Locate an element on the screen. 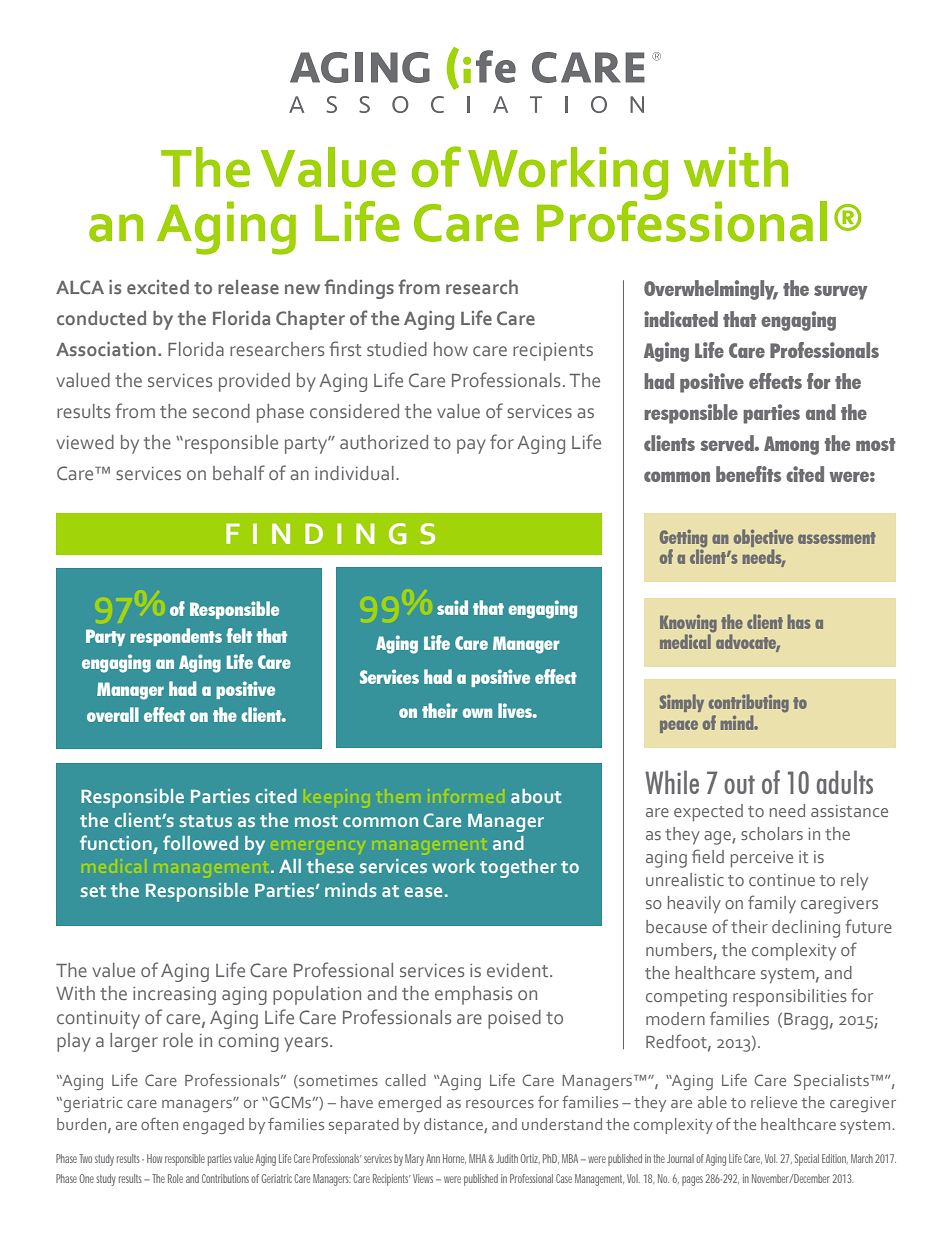 The width and height of the screenshot is (952, 1233). conducted is located at coordinates (101, 318).
